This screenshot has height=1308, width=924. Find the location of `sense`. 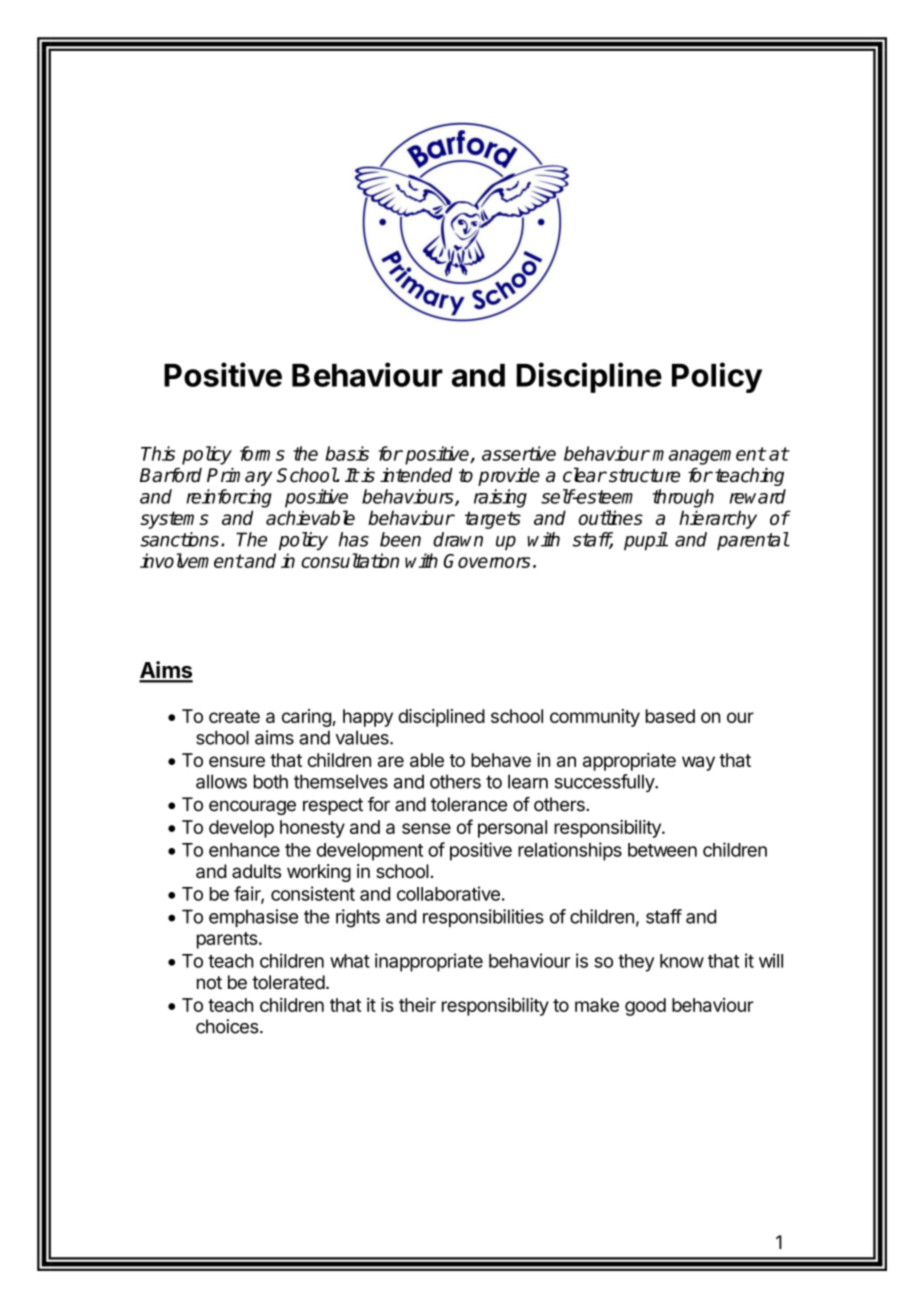

sense is located at coordinates (426, 828).
